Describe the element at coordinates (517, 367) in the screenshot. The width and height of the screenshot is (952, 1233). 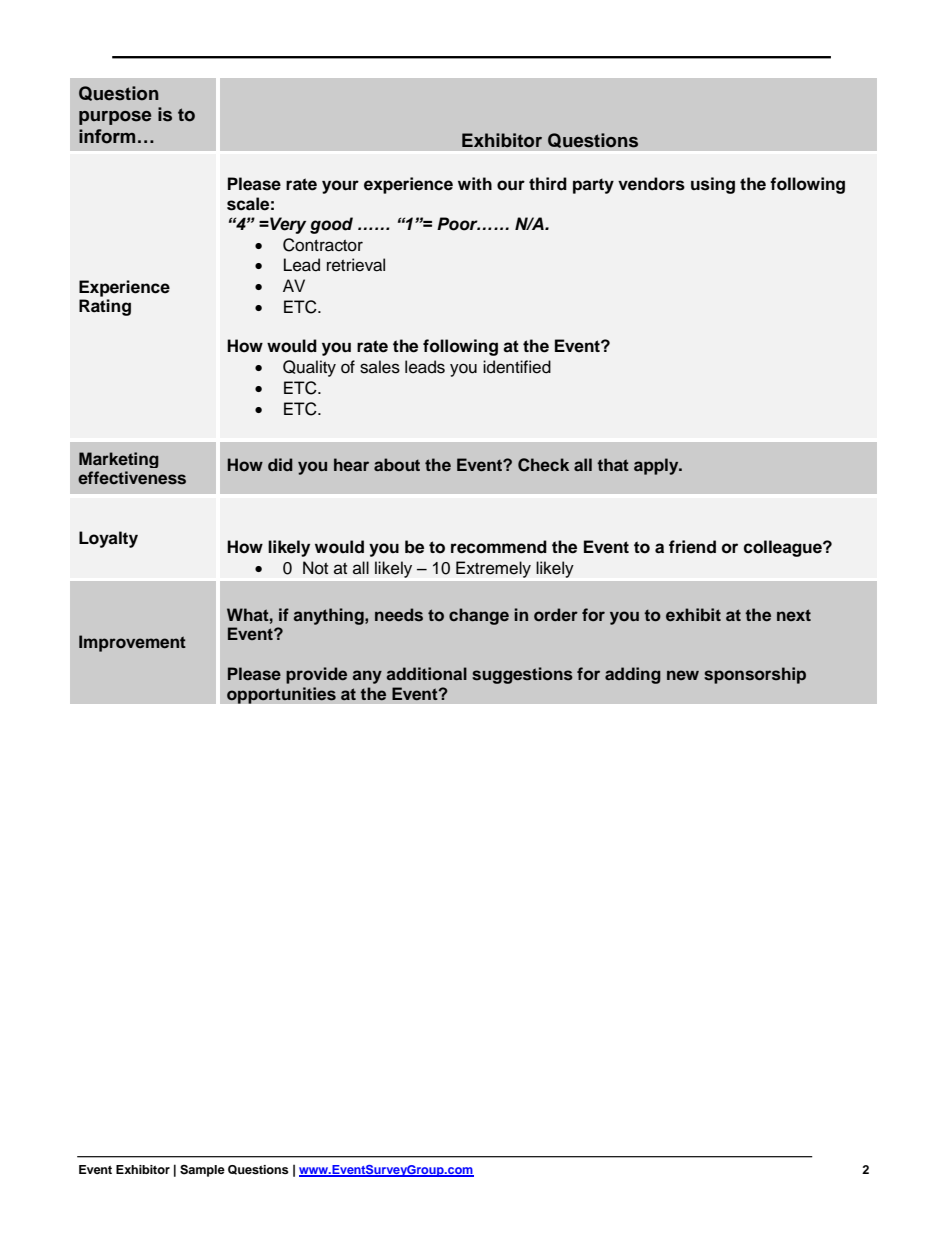
I see `identified` at that location.
